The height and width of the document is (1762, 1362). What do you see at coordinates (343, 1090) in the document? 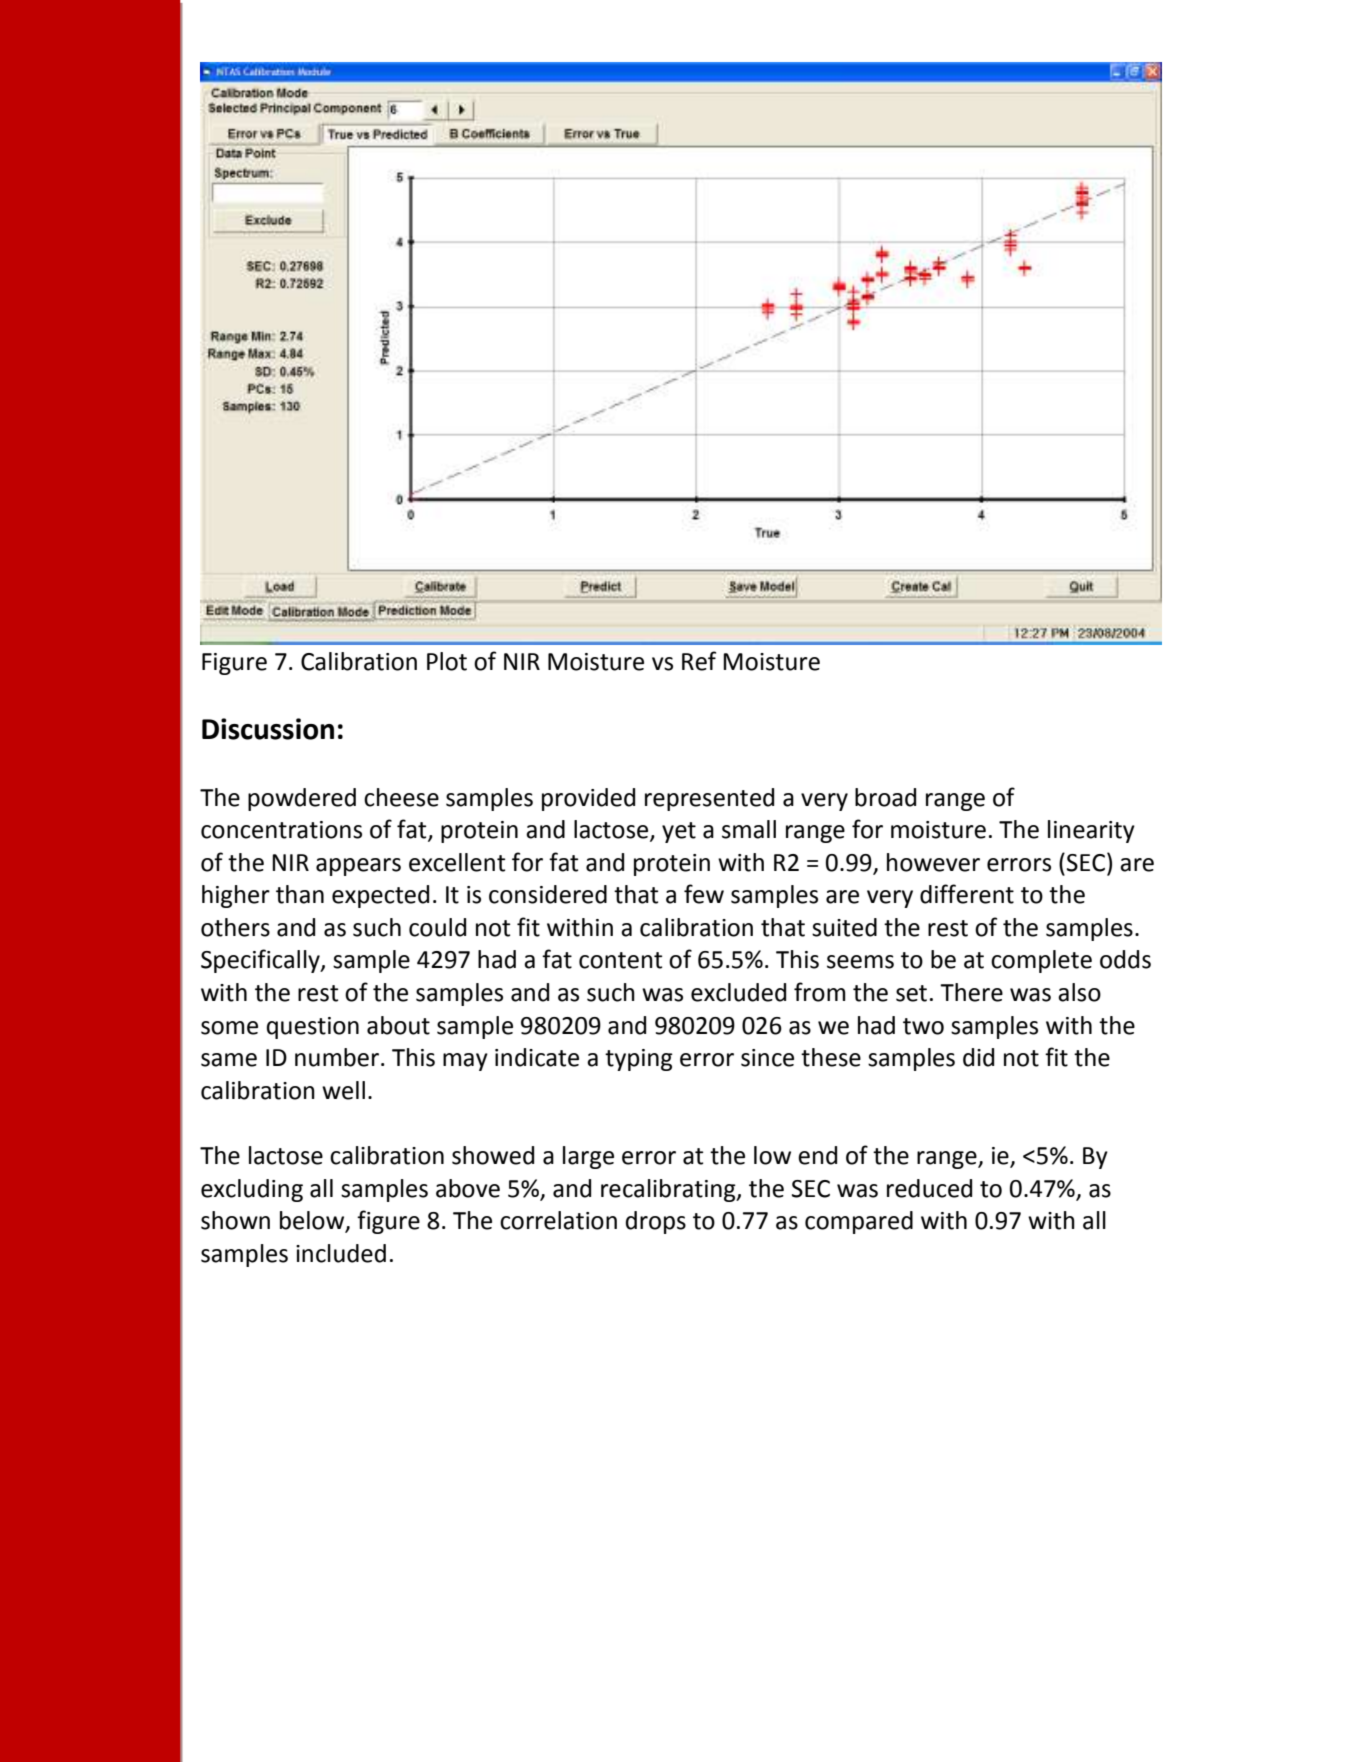
I see `well` at bounding box center [343, 1090].
